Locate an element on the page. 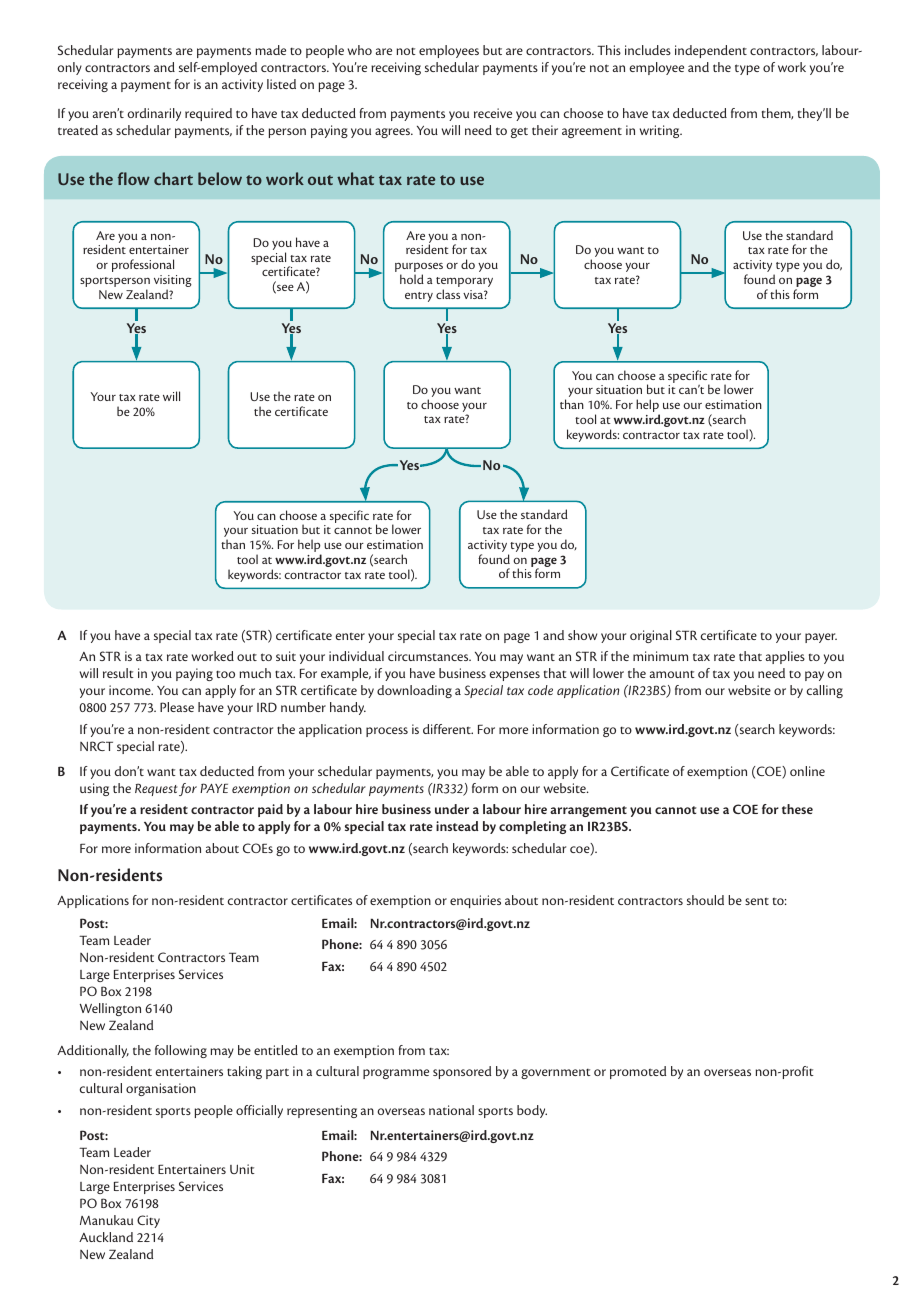  ordinarily is located at coordinates (154, 114).
